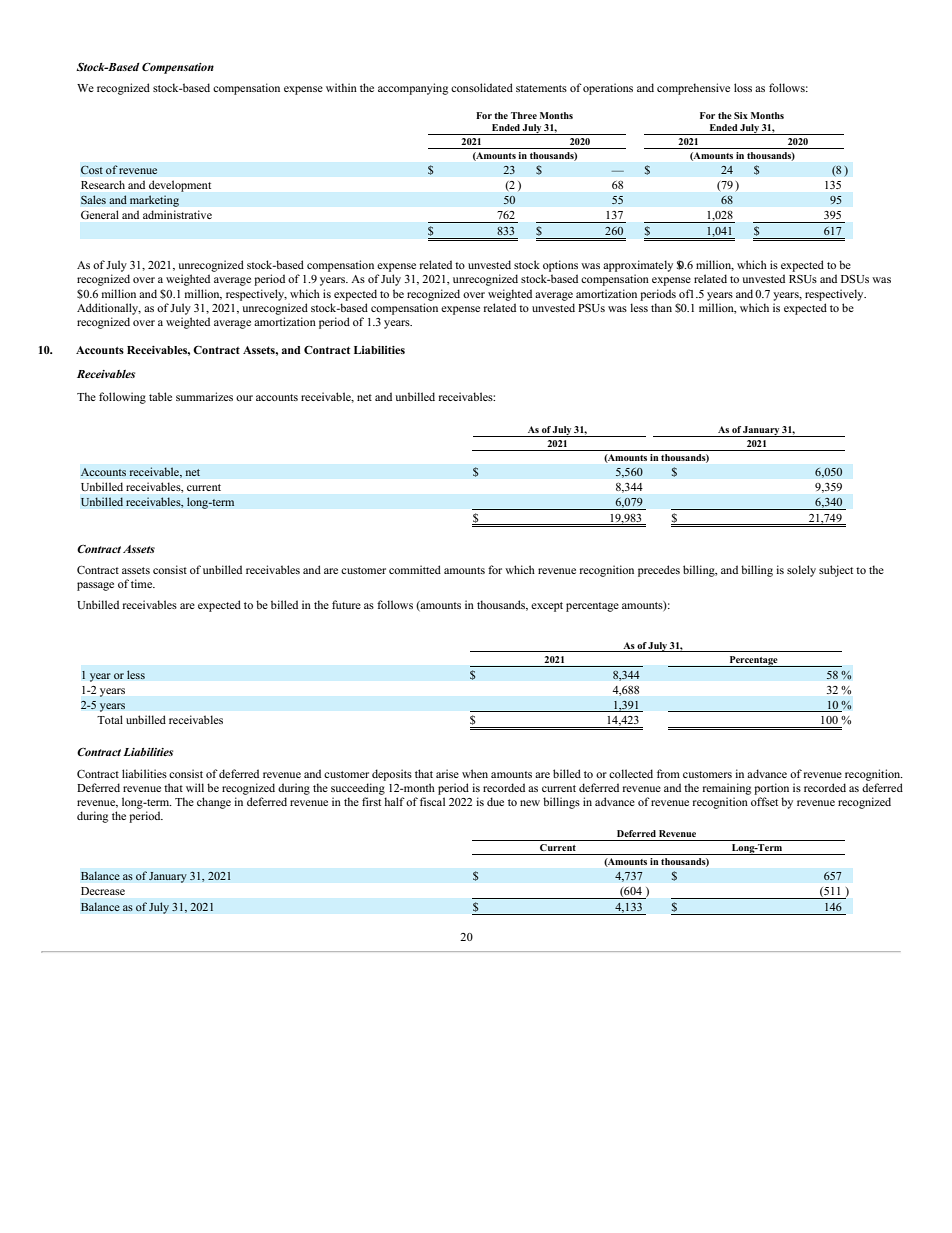  What do you see at coordinates (160, 396) in the document?
I see `table` at bounding box center [160, 396].
